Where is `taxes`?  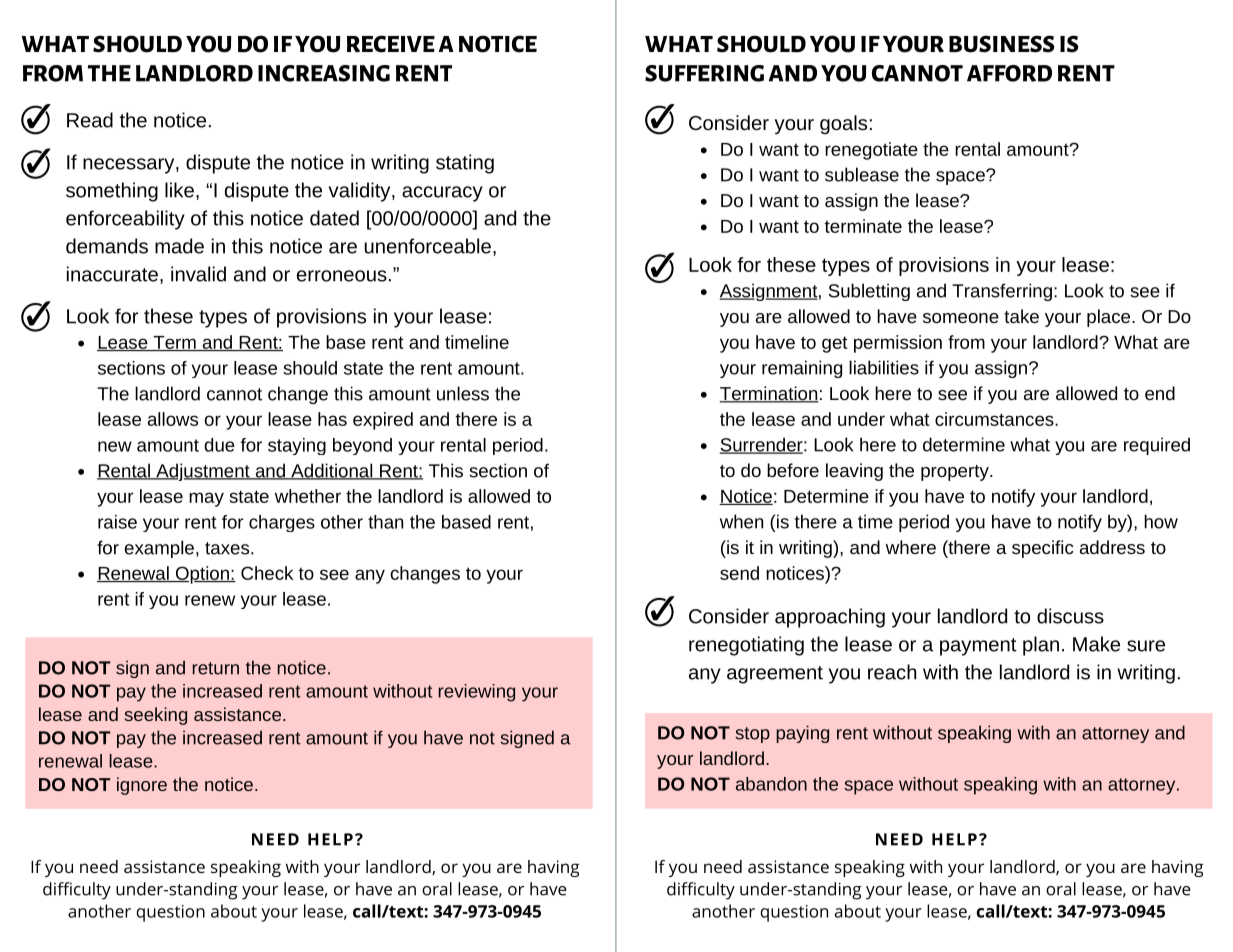 taxes is located at coordinates (227, 548).
